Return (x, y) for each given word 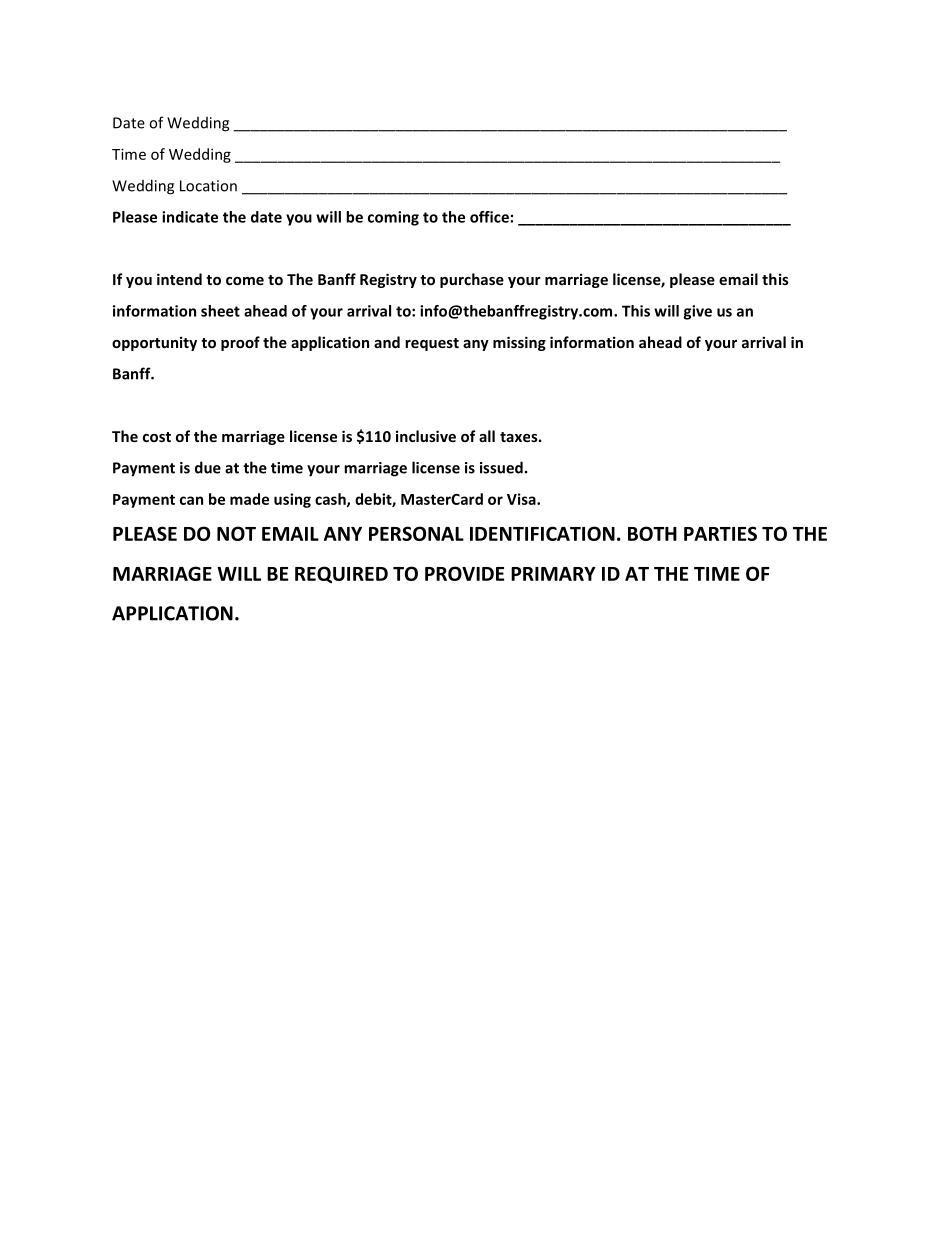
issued (501, 467)
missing (519, 343)
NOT (236, 533)
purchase (472, 280)
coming (393, 218)
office (489, 217)
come (245, 281)
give (697, 312)
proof (240, 343)
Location (208, 186)
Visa (522, 499)
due (208, 467)
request (432, 344)
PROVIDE (464, 573)
